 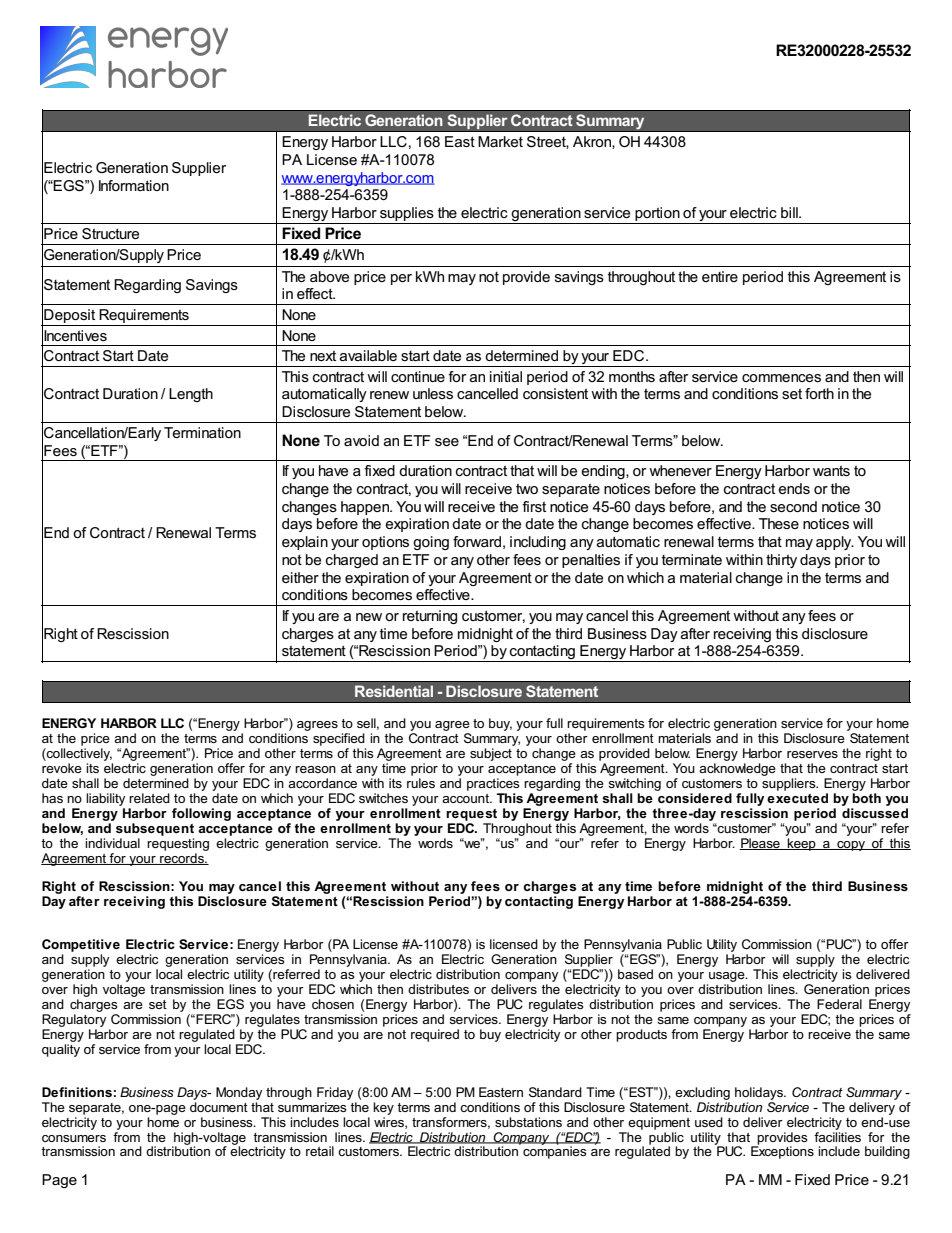 I want to click on document, so click(x=219, y=1105).
